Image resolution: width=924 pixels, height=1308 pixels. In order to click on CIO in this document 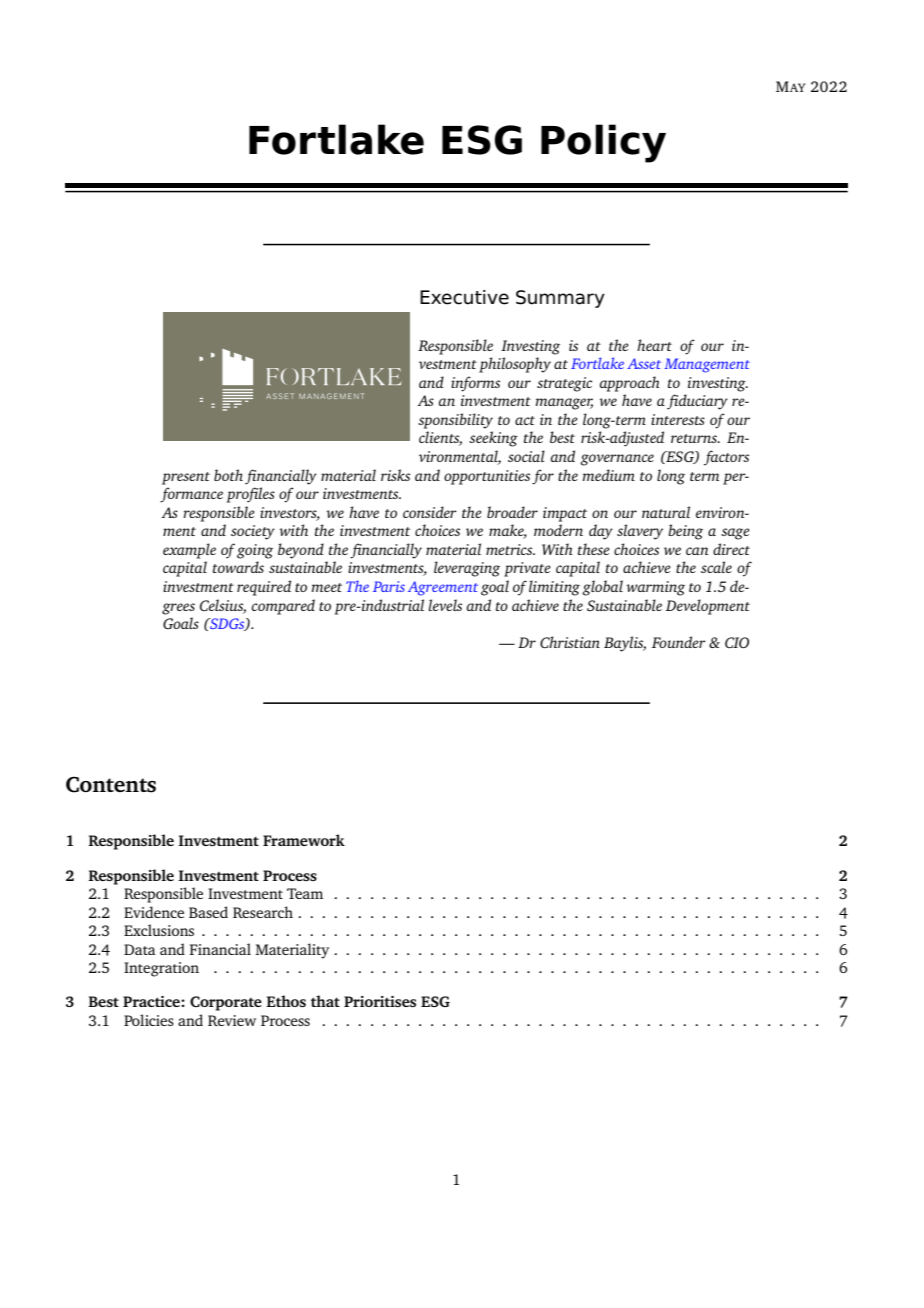, I will do `click(737, 642)`.
